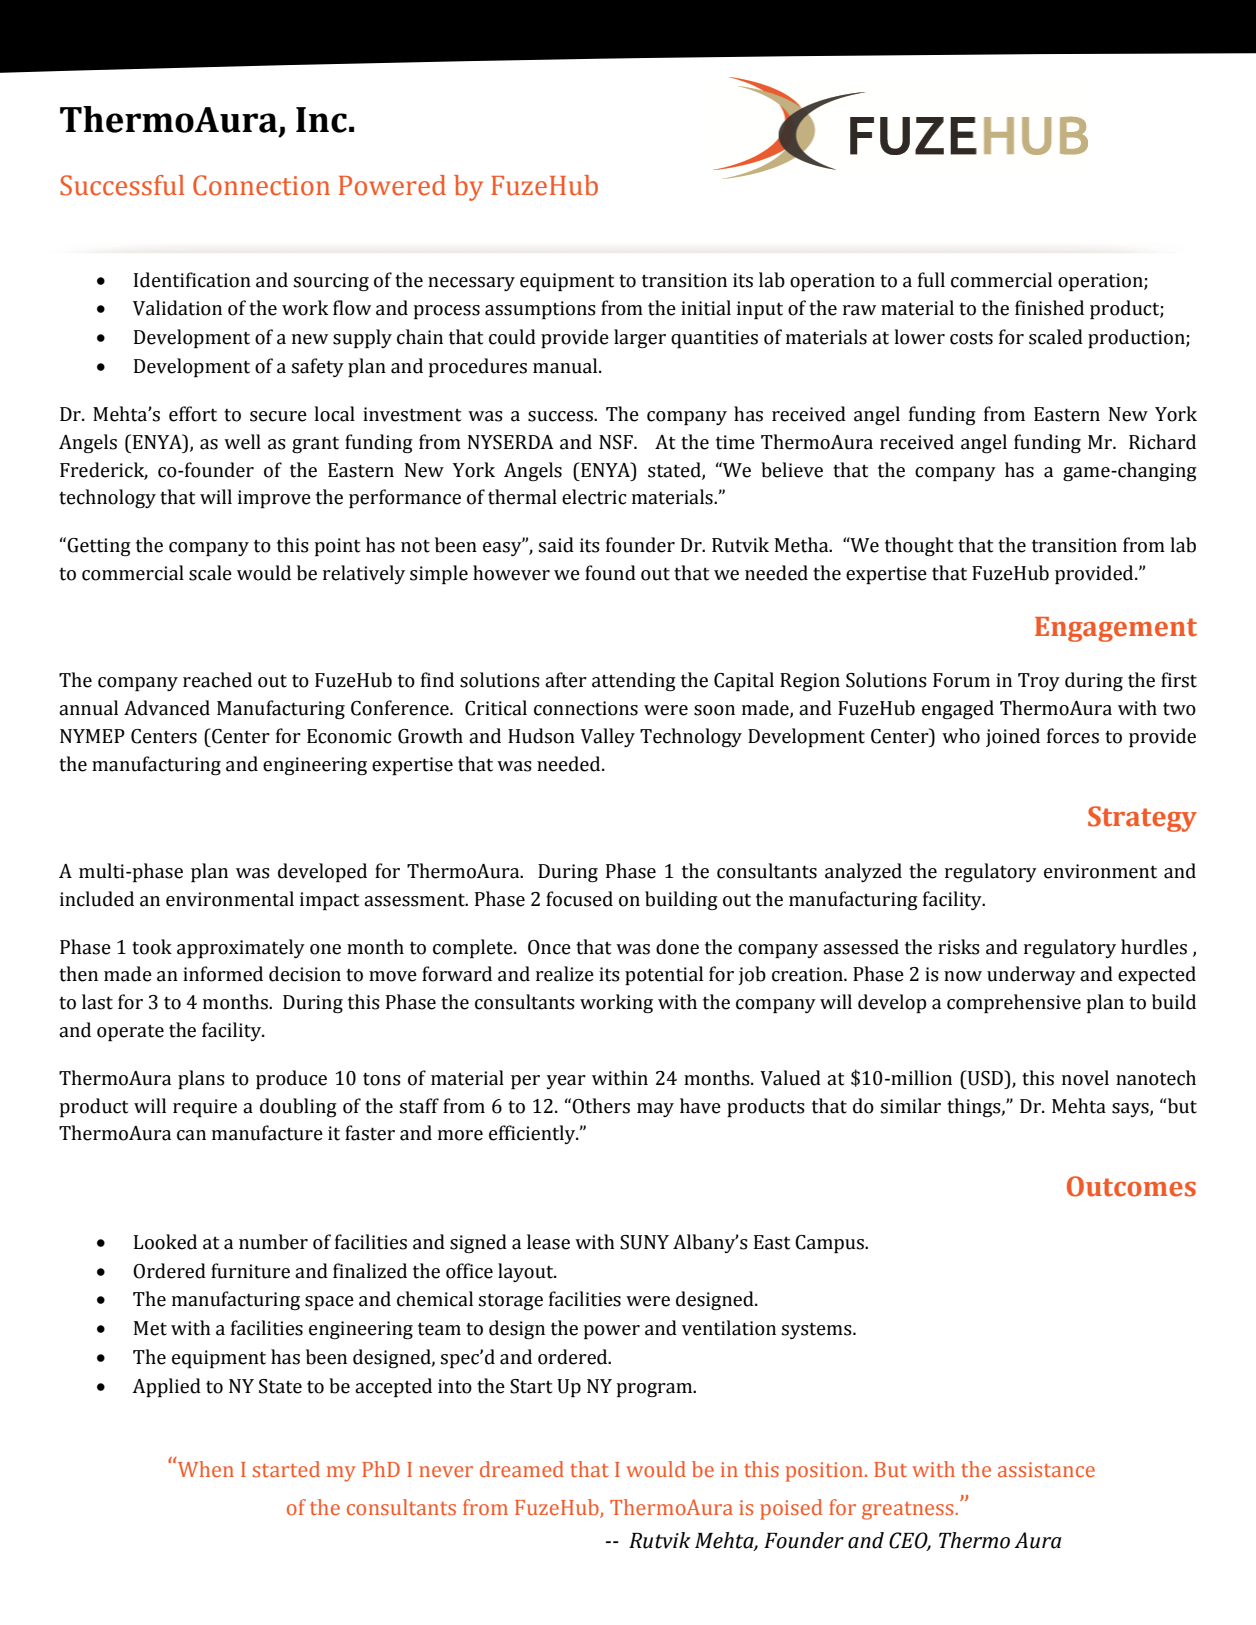  I want to click on focused, so click(579, 899).
